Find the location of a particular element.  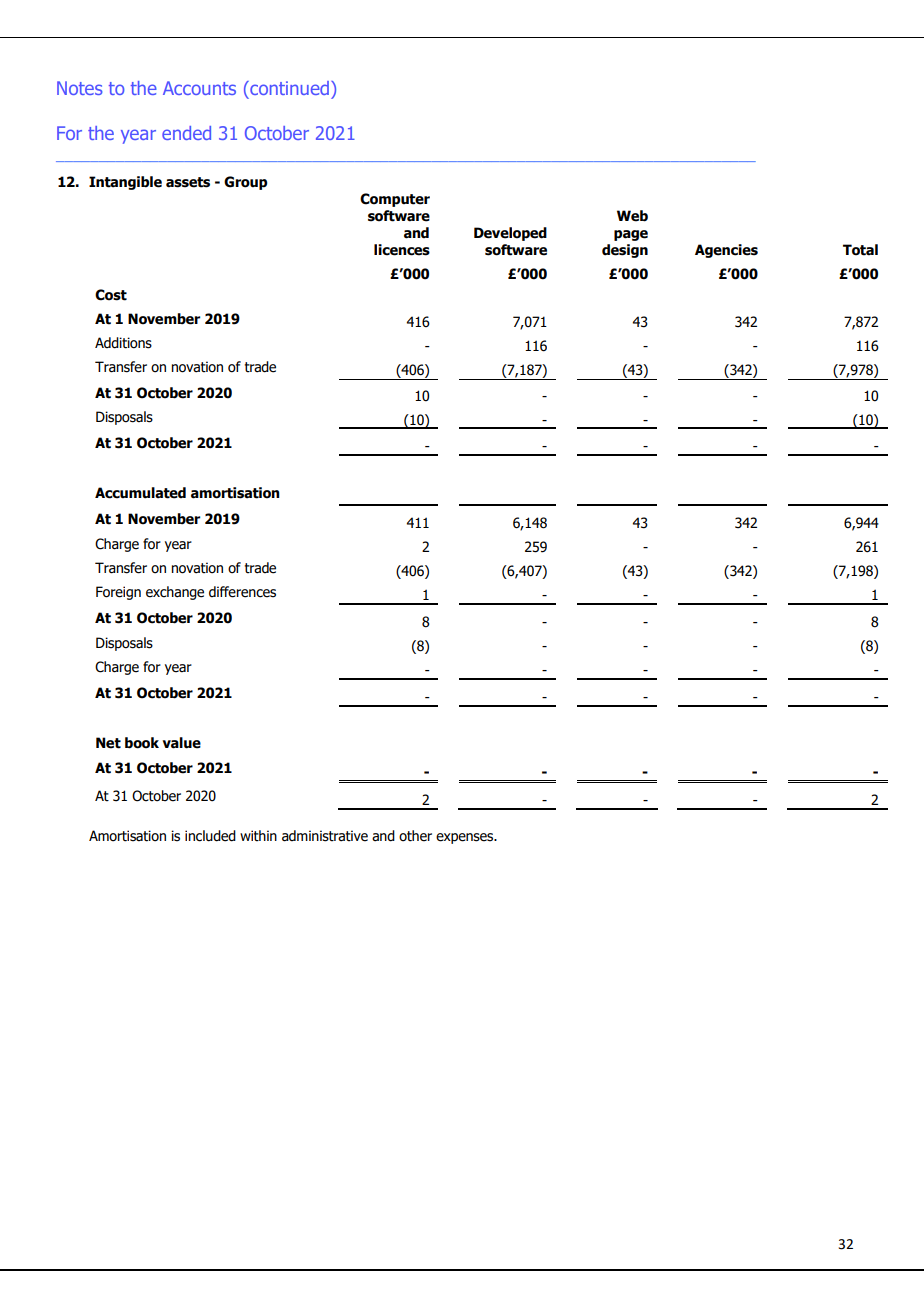

other is located at coordinates (415, 836).
